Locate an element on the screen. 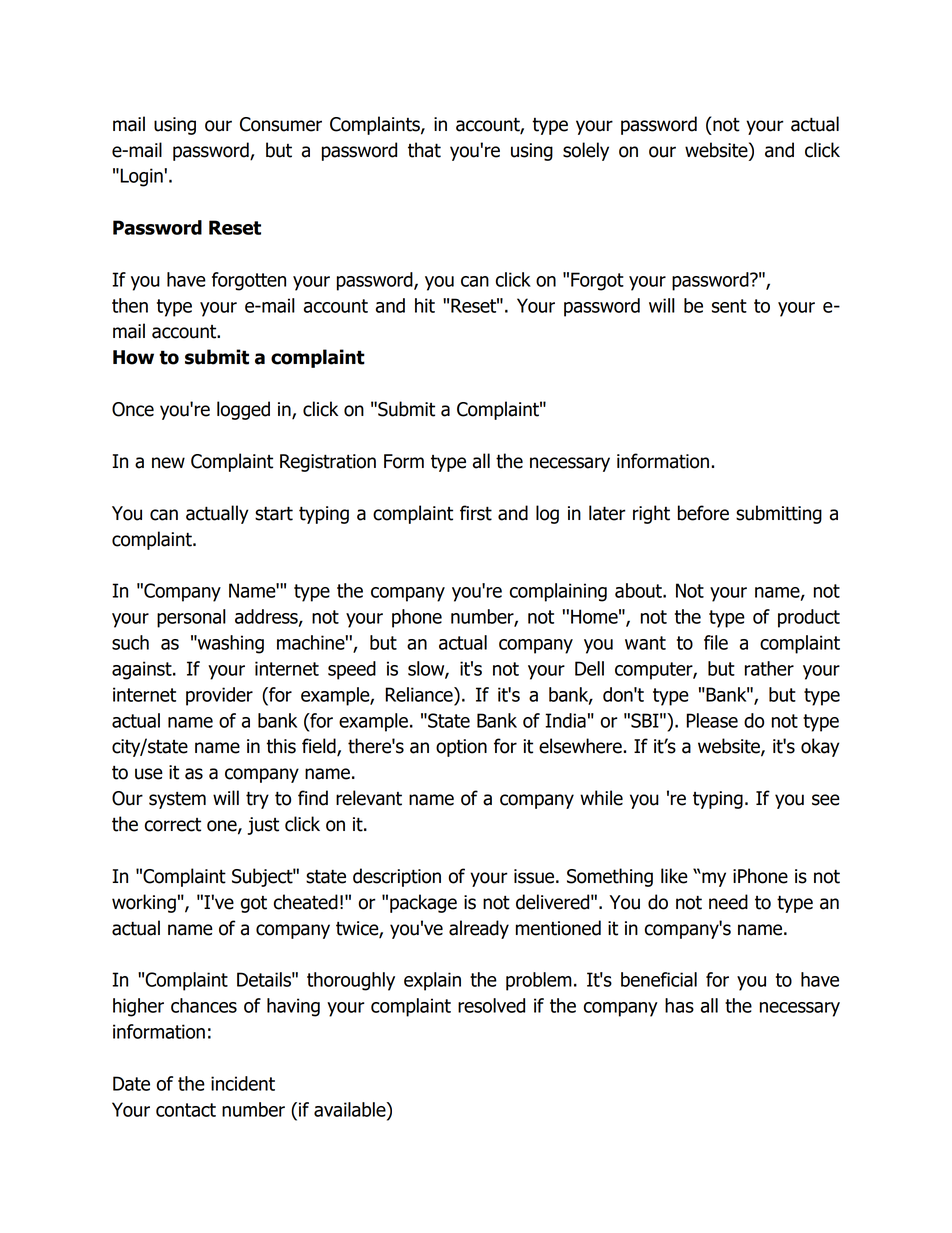 This screenshot has width=952, height=1233. solely is located at coordinates (586, 151).
